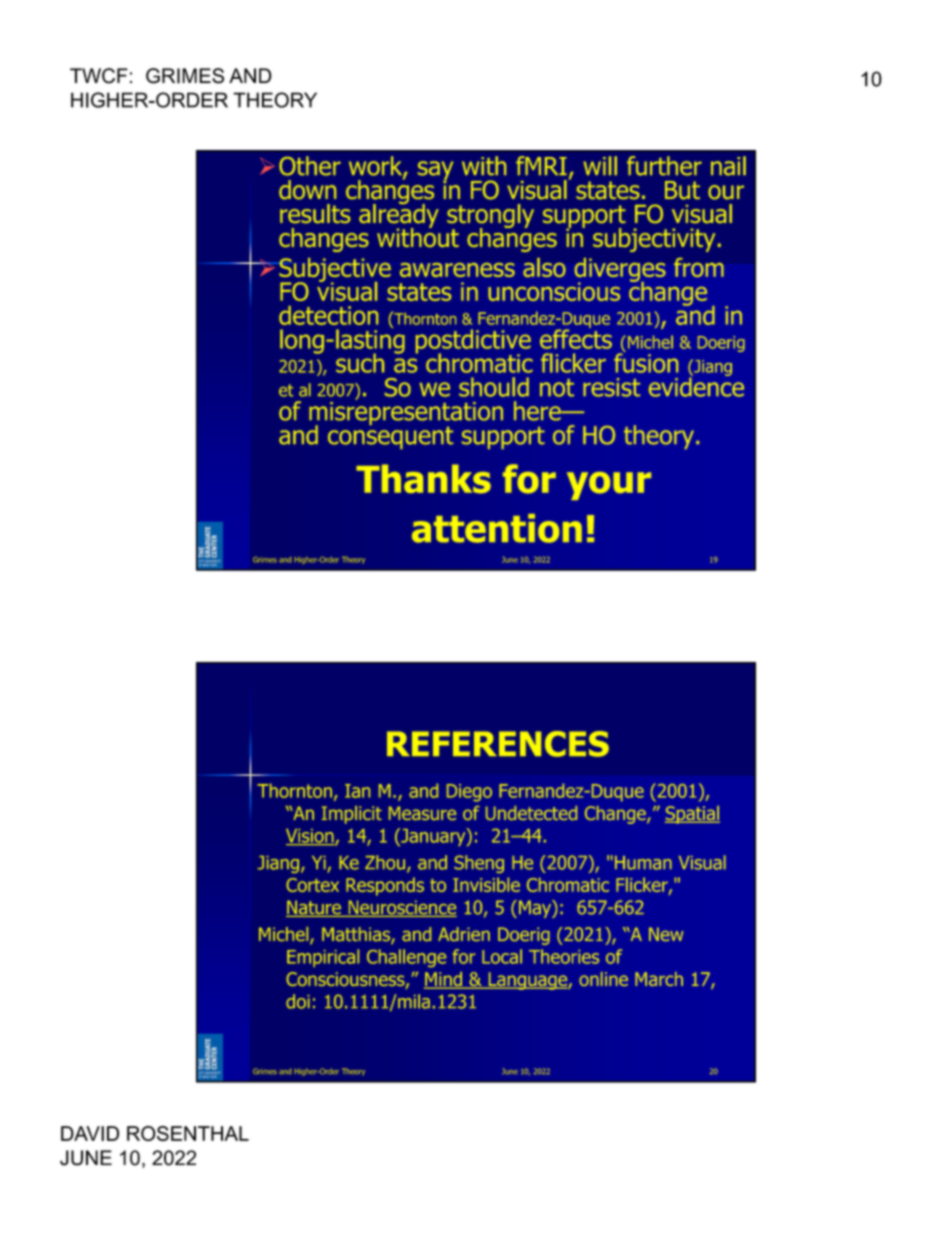  Describe the element at coordinates (307, 190) in the screenshot. I see `down` at that location.
